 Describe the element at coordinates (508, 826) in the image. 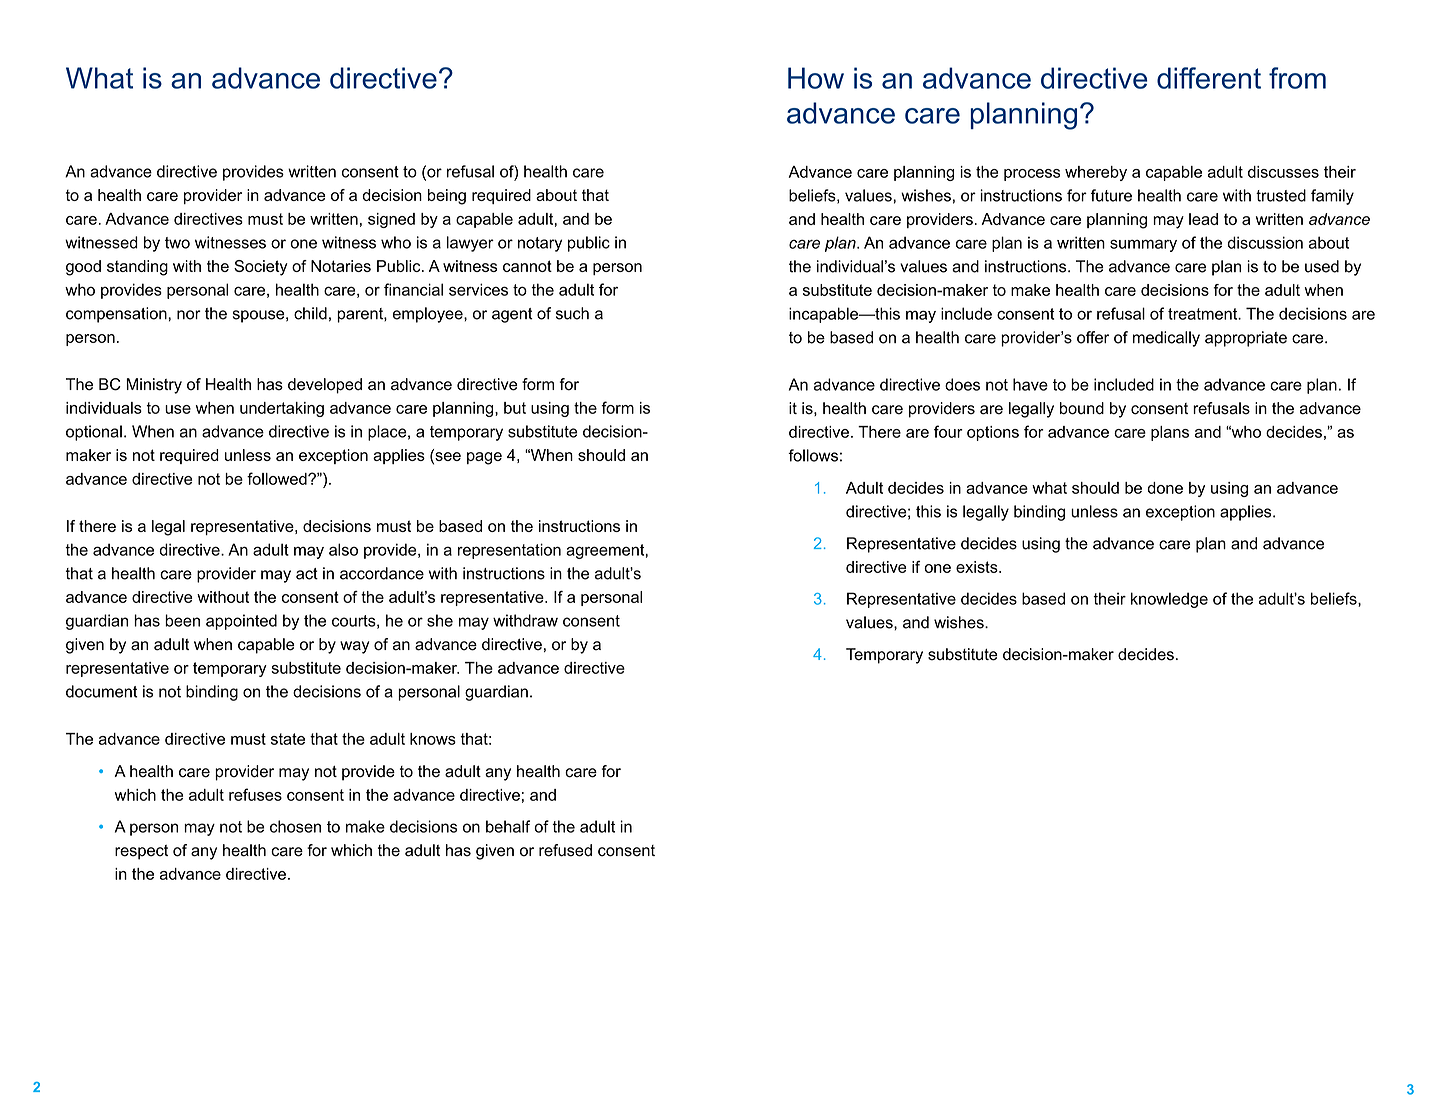

I see `behalf` at that location.
